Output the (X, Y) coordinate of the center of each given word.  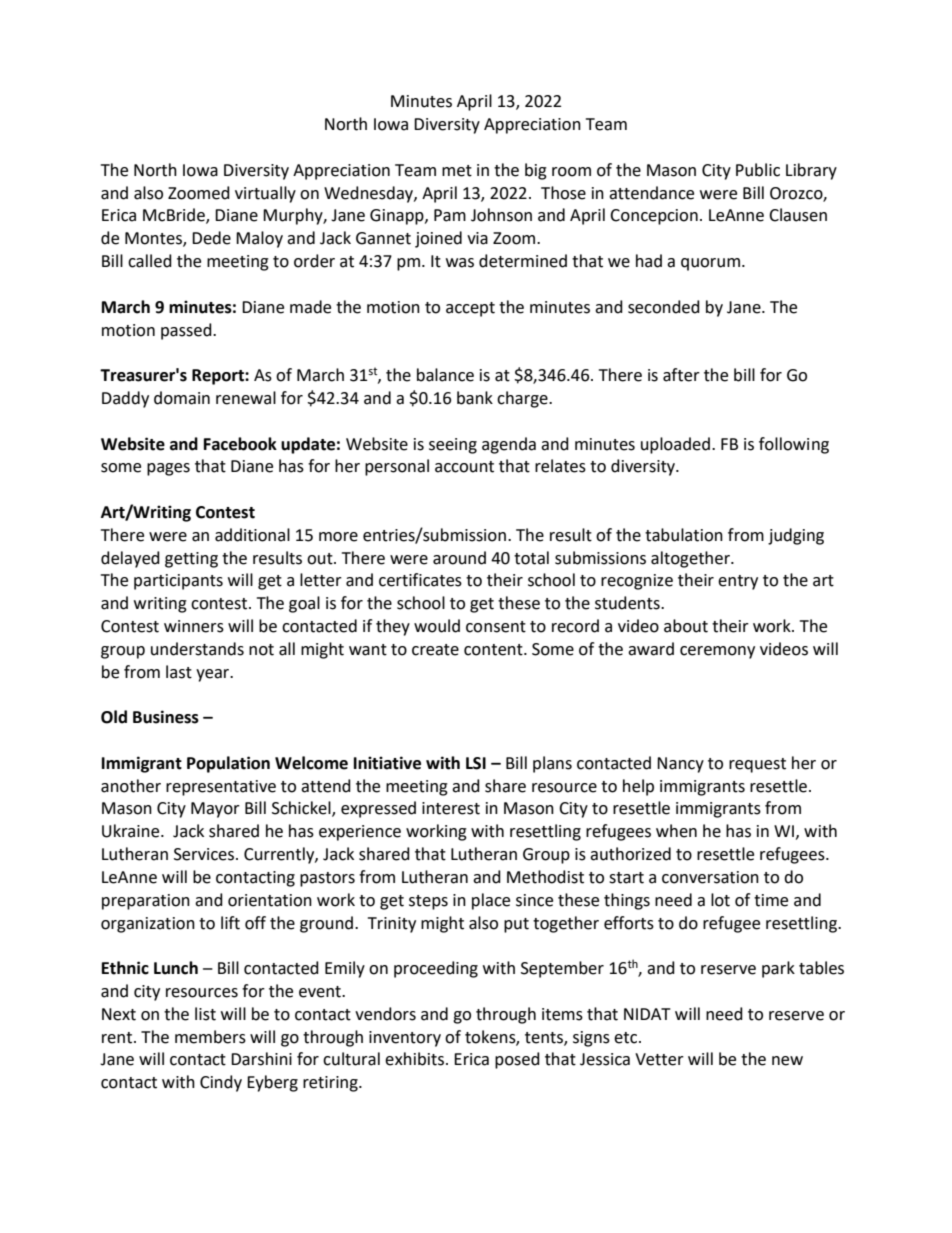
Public (758, 170)
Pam (450, 215)
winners (194, 626)
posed (517, 1060)
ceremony (717, 652)
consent (496, 627)
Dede (211, 238)
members (210, 1037)
